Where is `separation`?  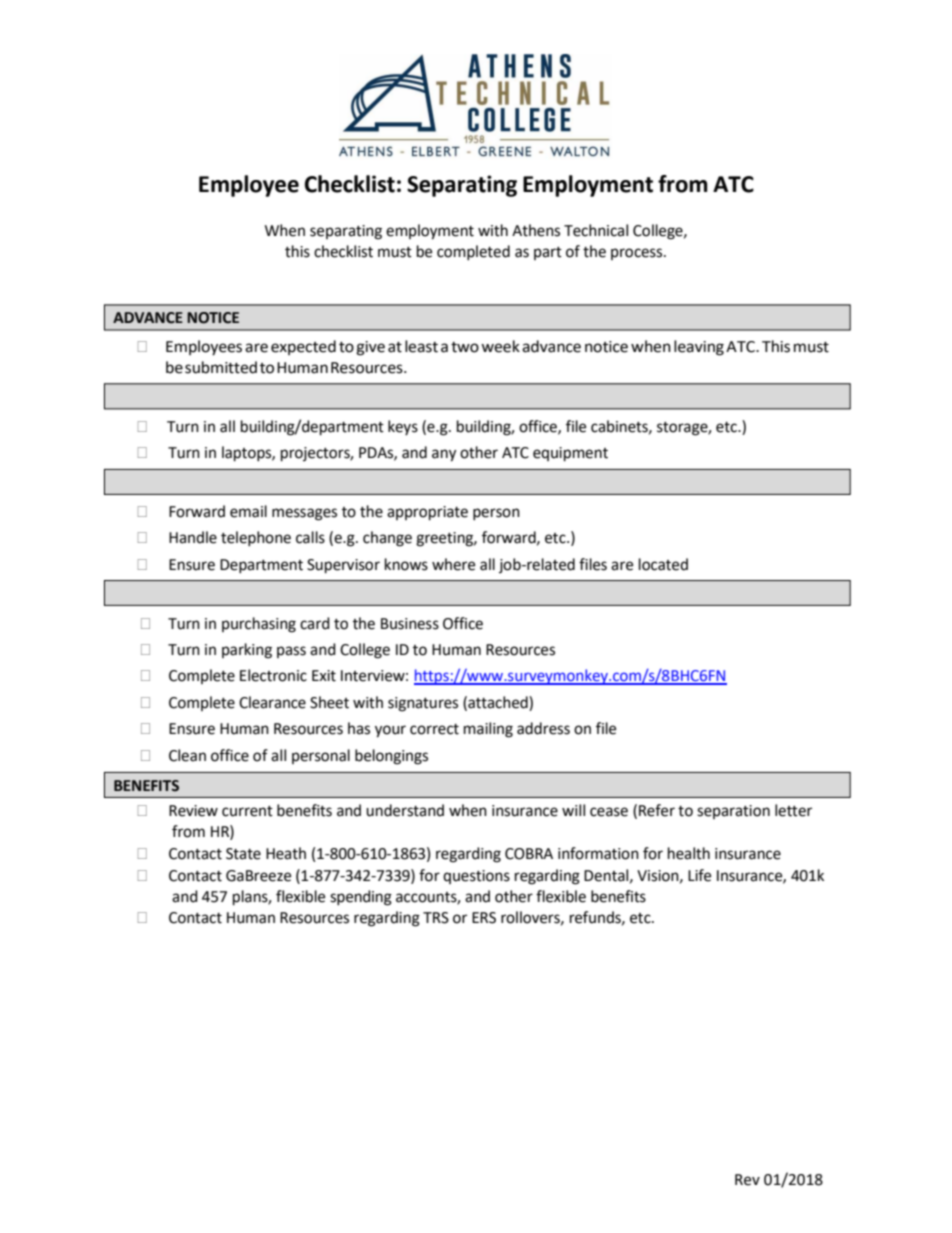 separation is located at coordinates (733, 812).
